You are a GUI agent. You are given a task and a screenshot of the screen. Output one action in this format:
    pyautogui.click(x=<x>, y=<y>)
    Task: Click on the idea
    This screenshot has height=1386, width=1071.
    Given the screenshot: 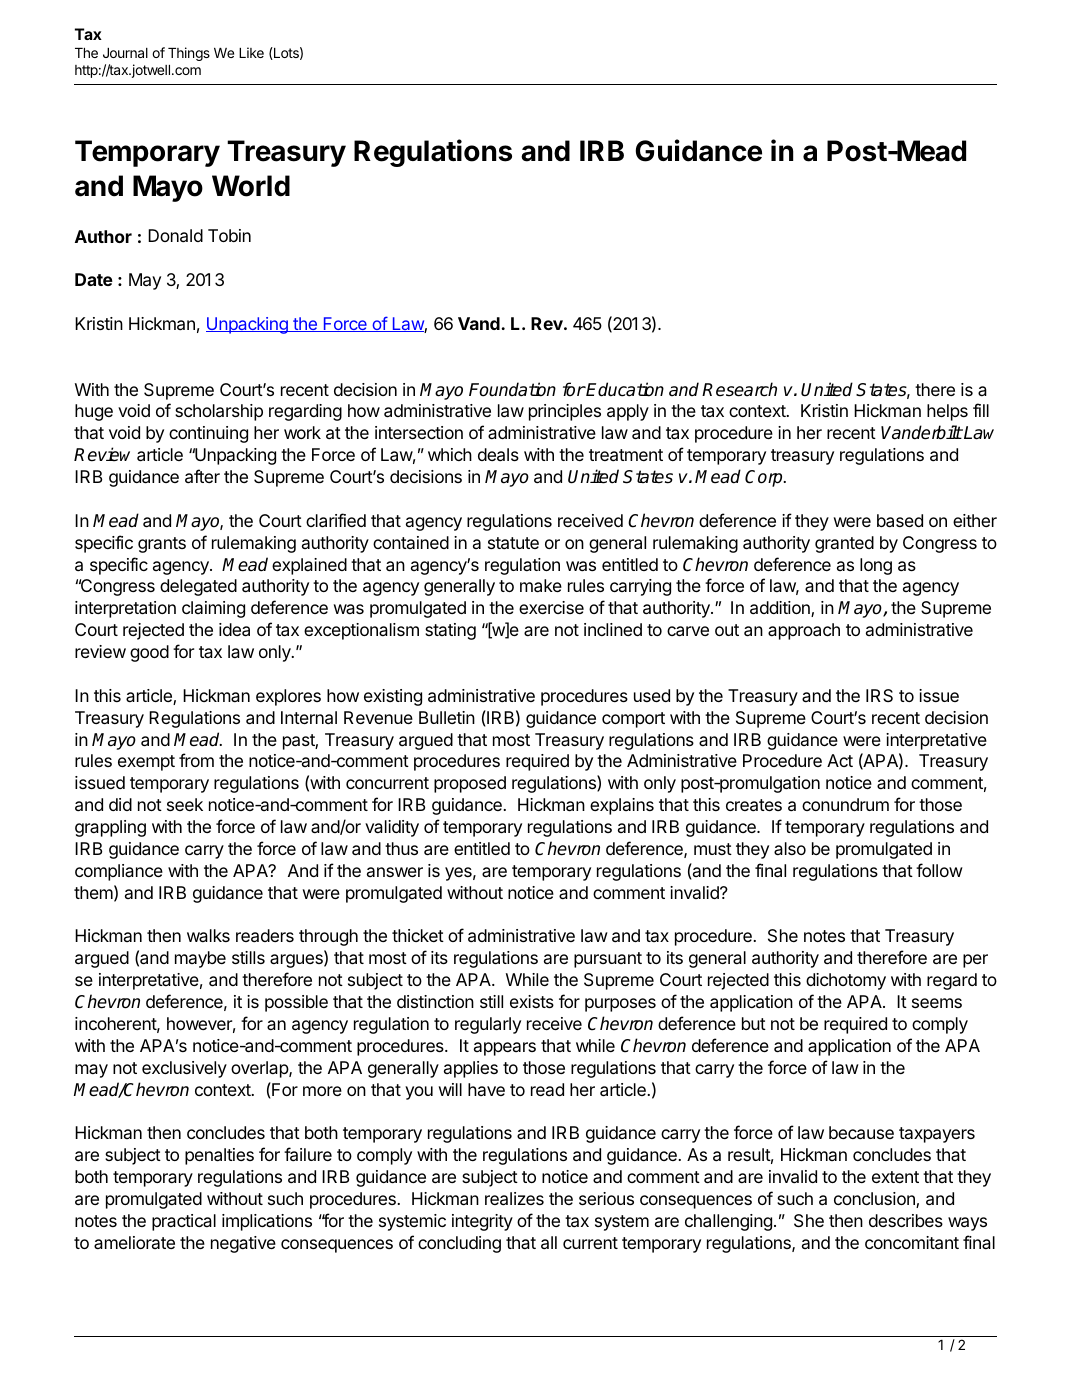 What is the action you would take?
    pyautogui.click(x=234, y=630)
